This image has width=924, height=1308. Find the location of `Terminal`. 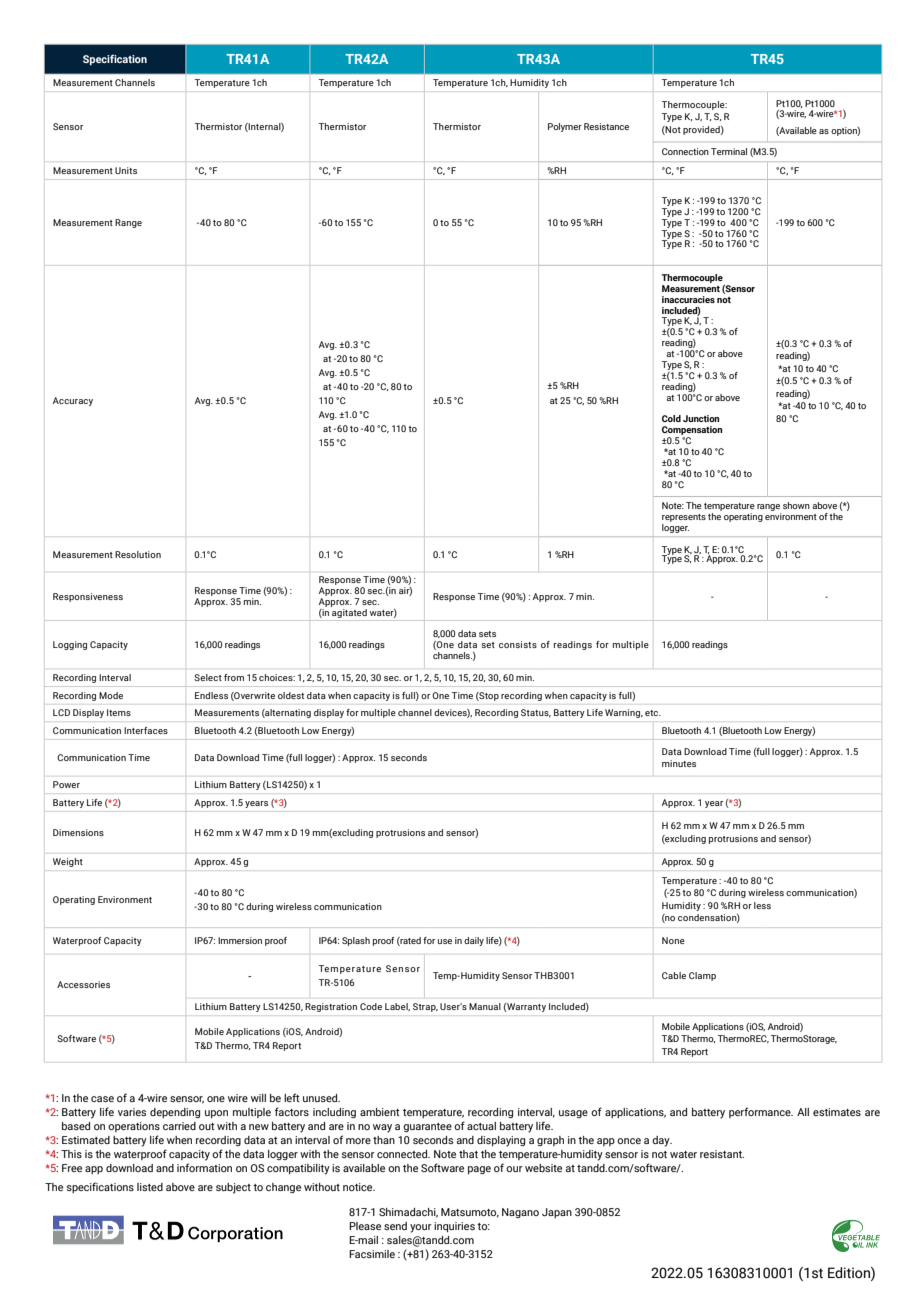

Terminal is located at coordinates (729, 151).
